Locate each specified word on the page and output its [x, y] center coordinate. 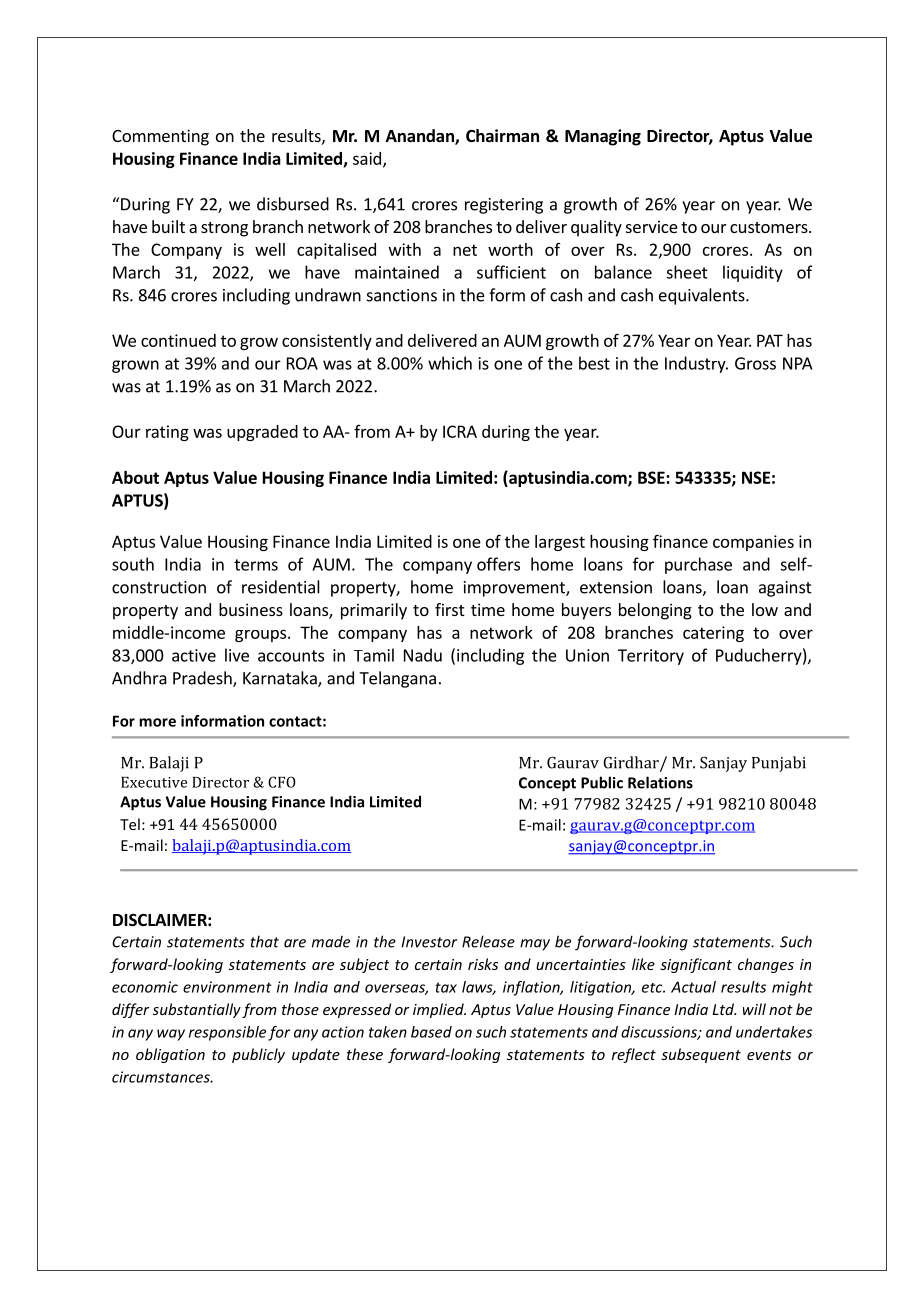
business [251, 609]
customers [770, 227]
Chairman [502, 135]
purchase [698, 565]
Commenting [160, 137]
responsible [227, 1033]
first [449, 609]
